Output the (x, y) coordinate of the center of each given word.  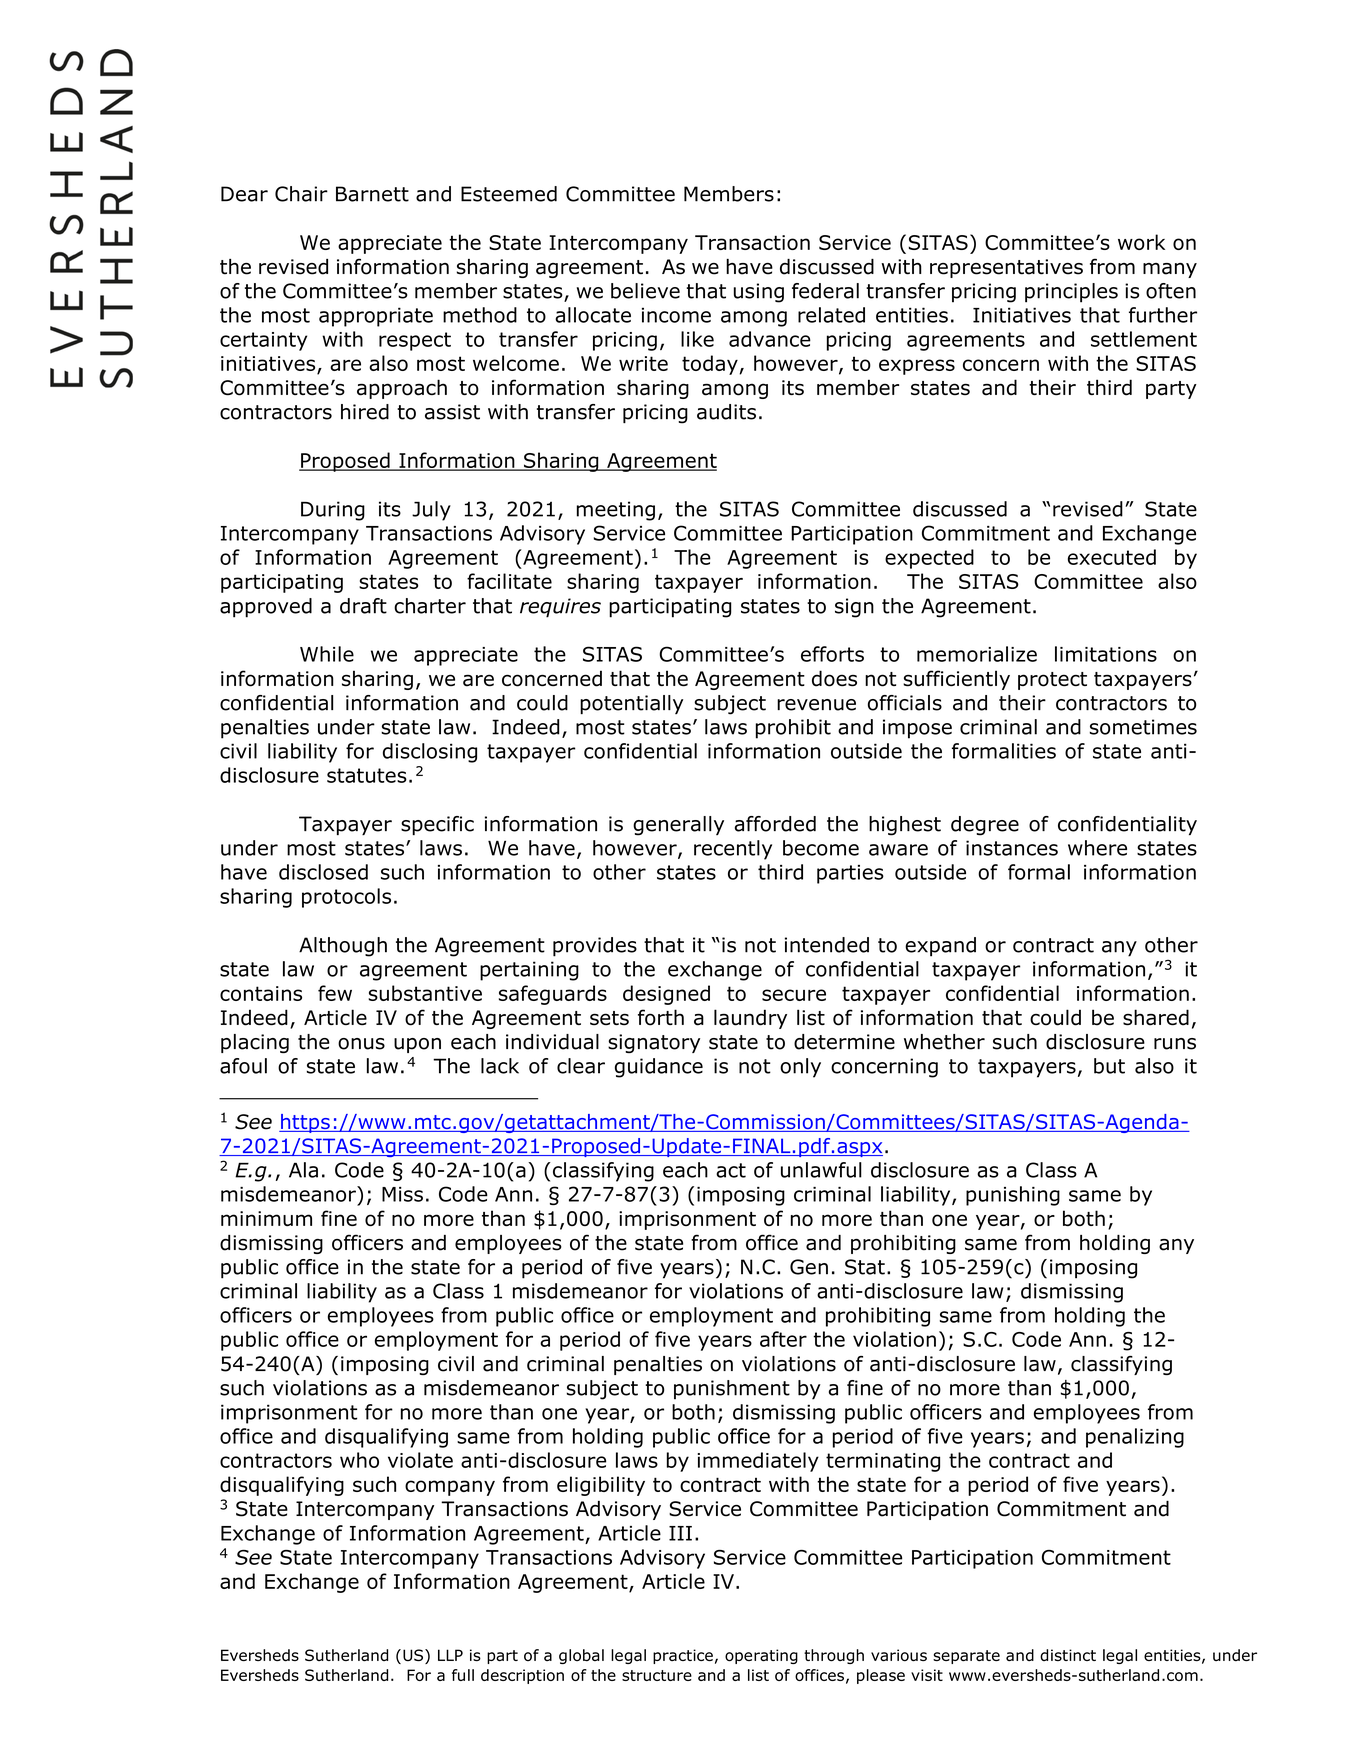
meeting (616, 511)
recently (733, 850)
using (759, 293)
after (783, 1339)
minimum (266, 1218)
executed (1112, 557)
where (1097, 848)
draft (363, 606)
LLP (450, 1655)
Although (343, 947)
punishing (1013, 1196)
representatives (1006, 268)
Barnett (372, 194)
